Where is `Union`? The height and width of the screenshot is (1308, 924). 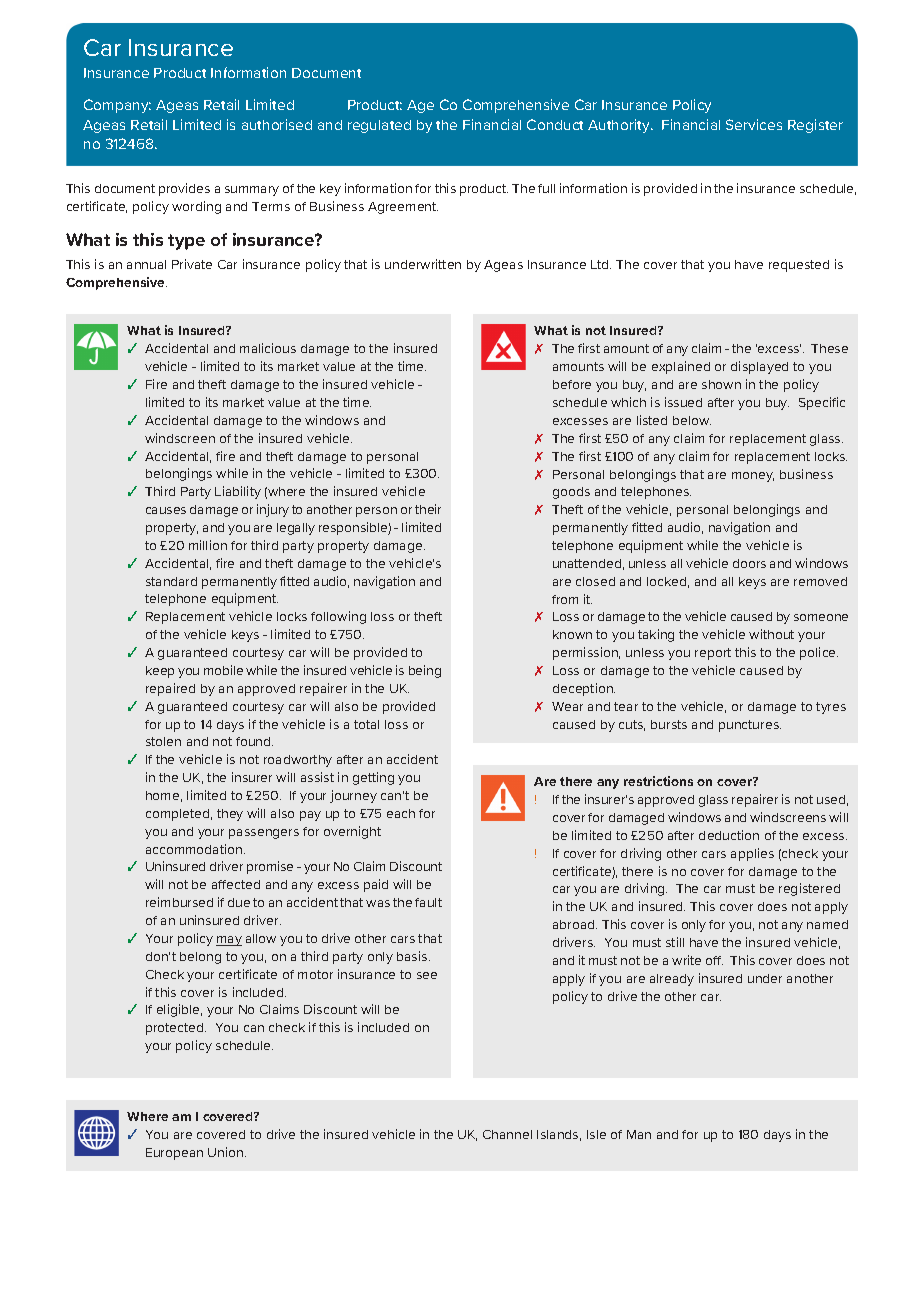 Union is located at coordinates (227, 1152).
